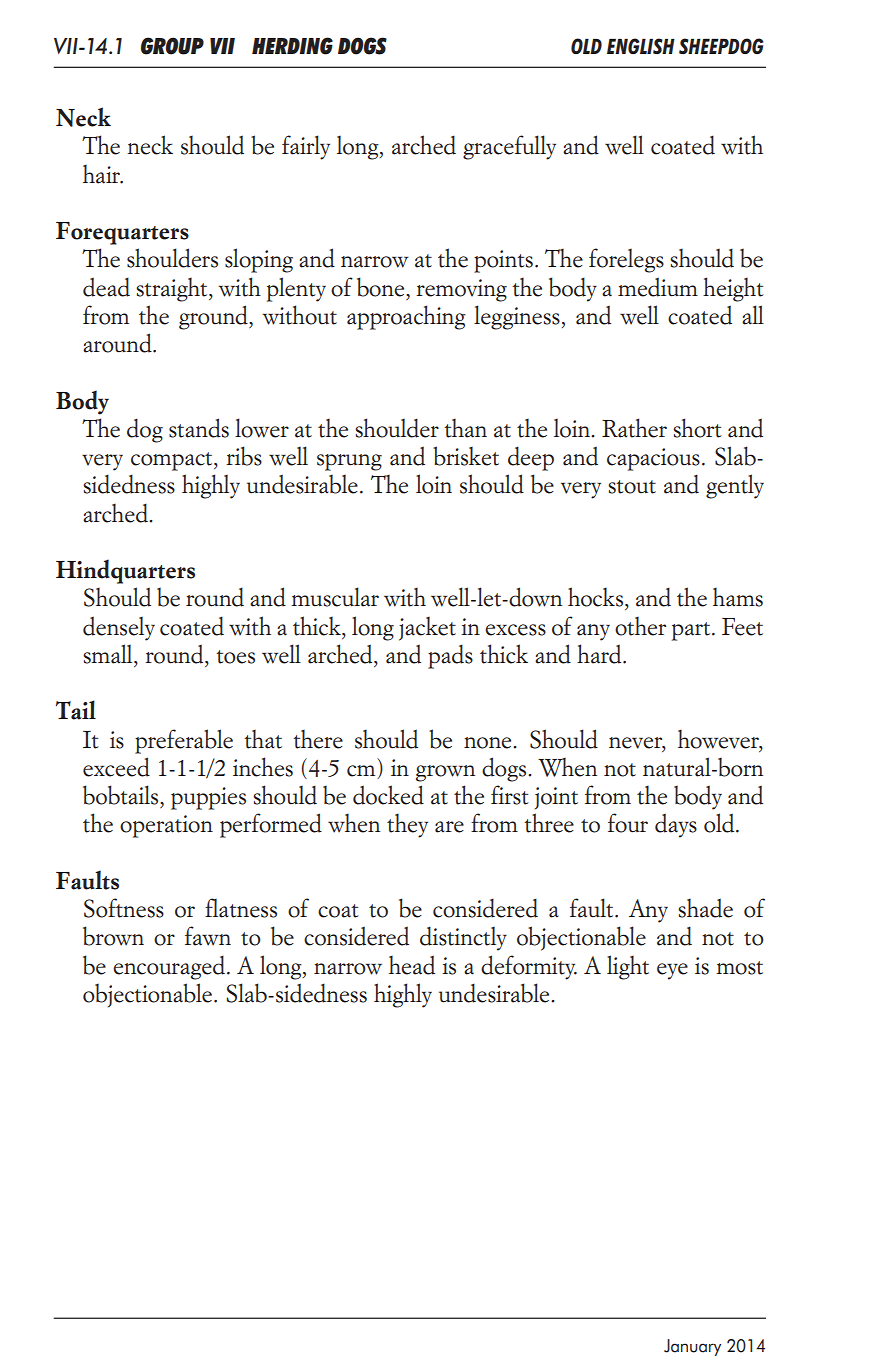  What do you see at coordinates (466, 456) in the image?
I see `brisket` at bounding box center [466, 456].
